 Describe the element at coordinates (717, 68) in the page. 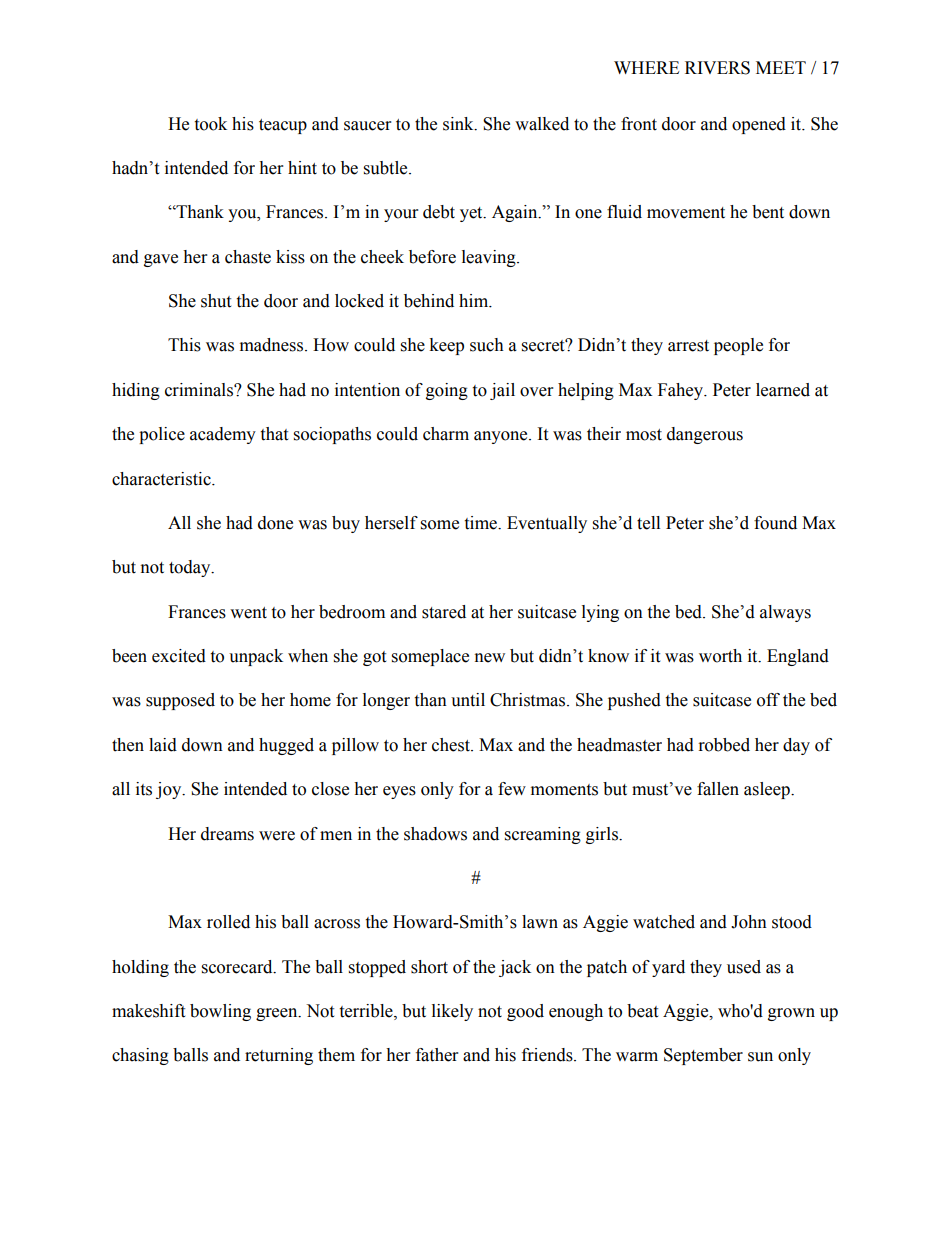

I see `RIVERS` at that location.
